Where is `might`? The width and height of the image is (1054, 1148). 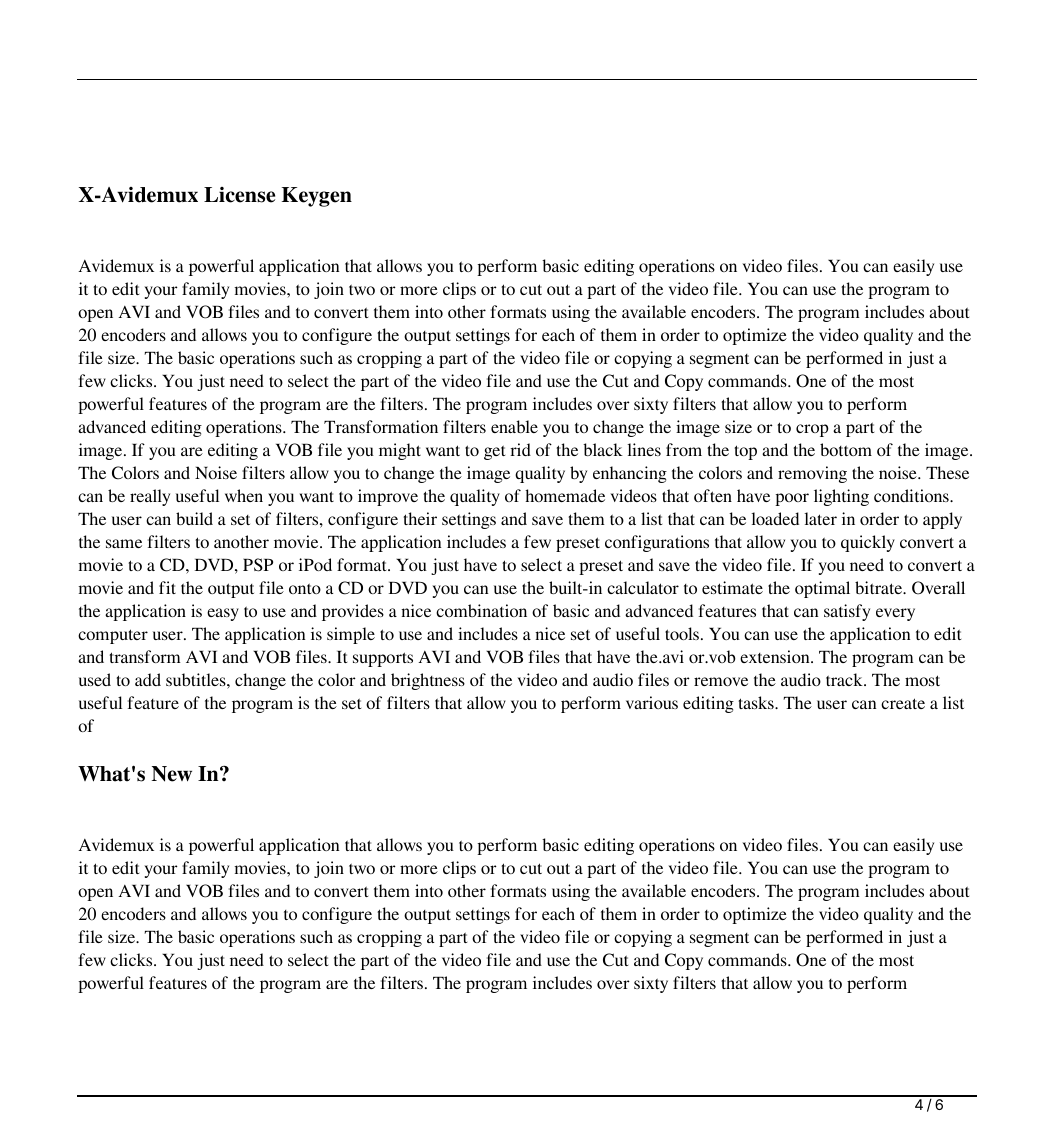
might is located at coordinates (400, 451).
